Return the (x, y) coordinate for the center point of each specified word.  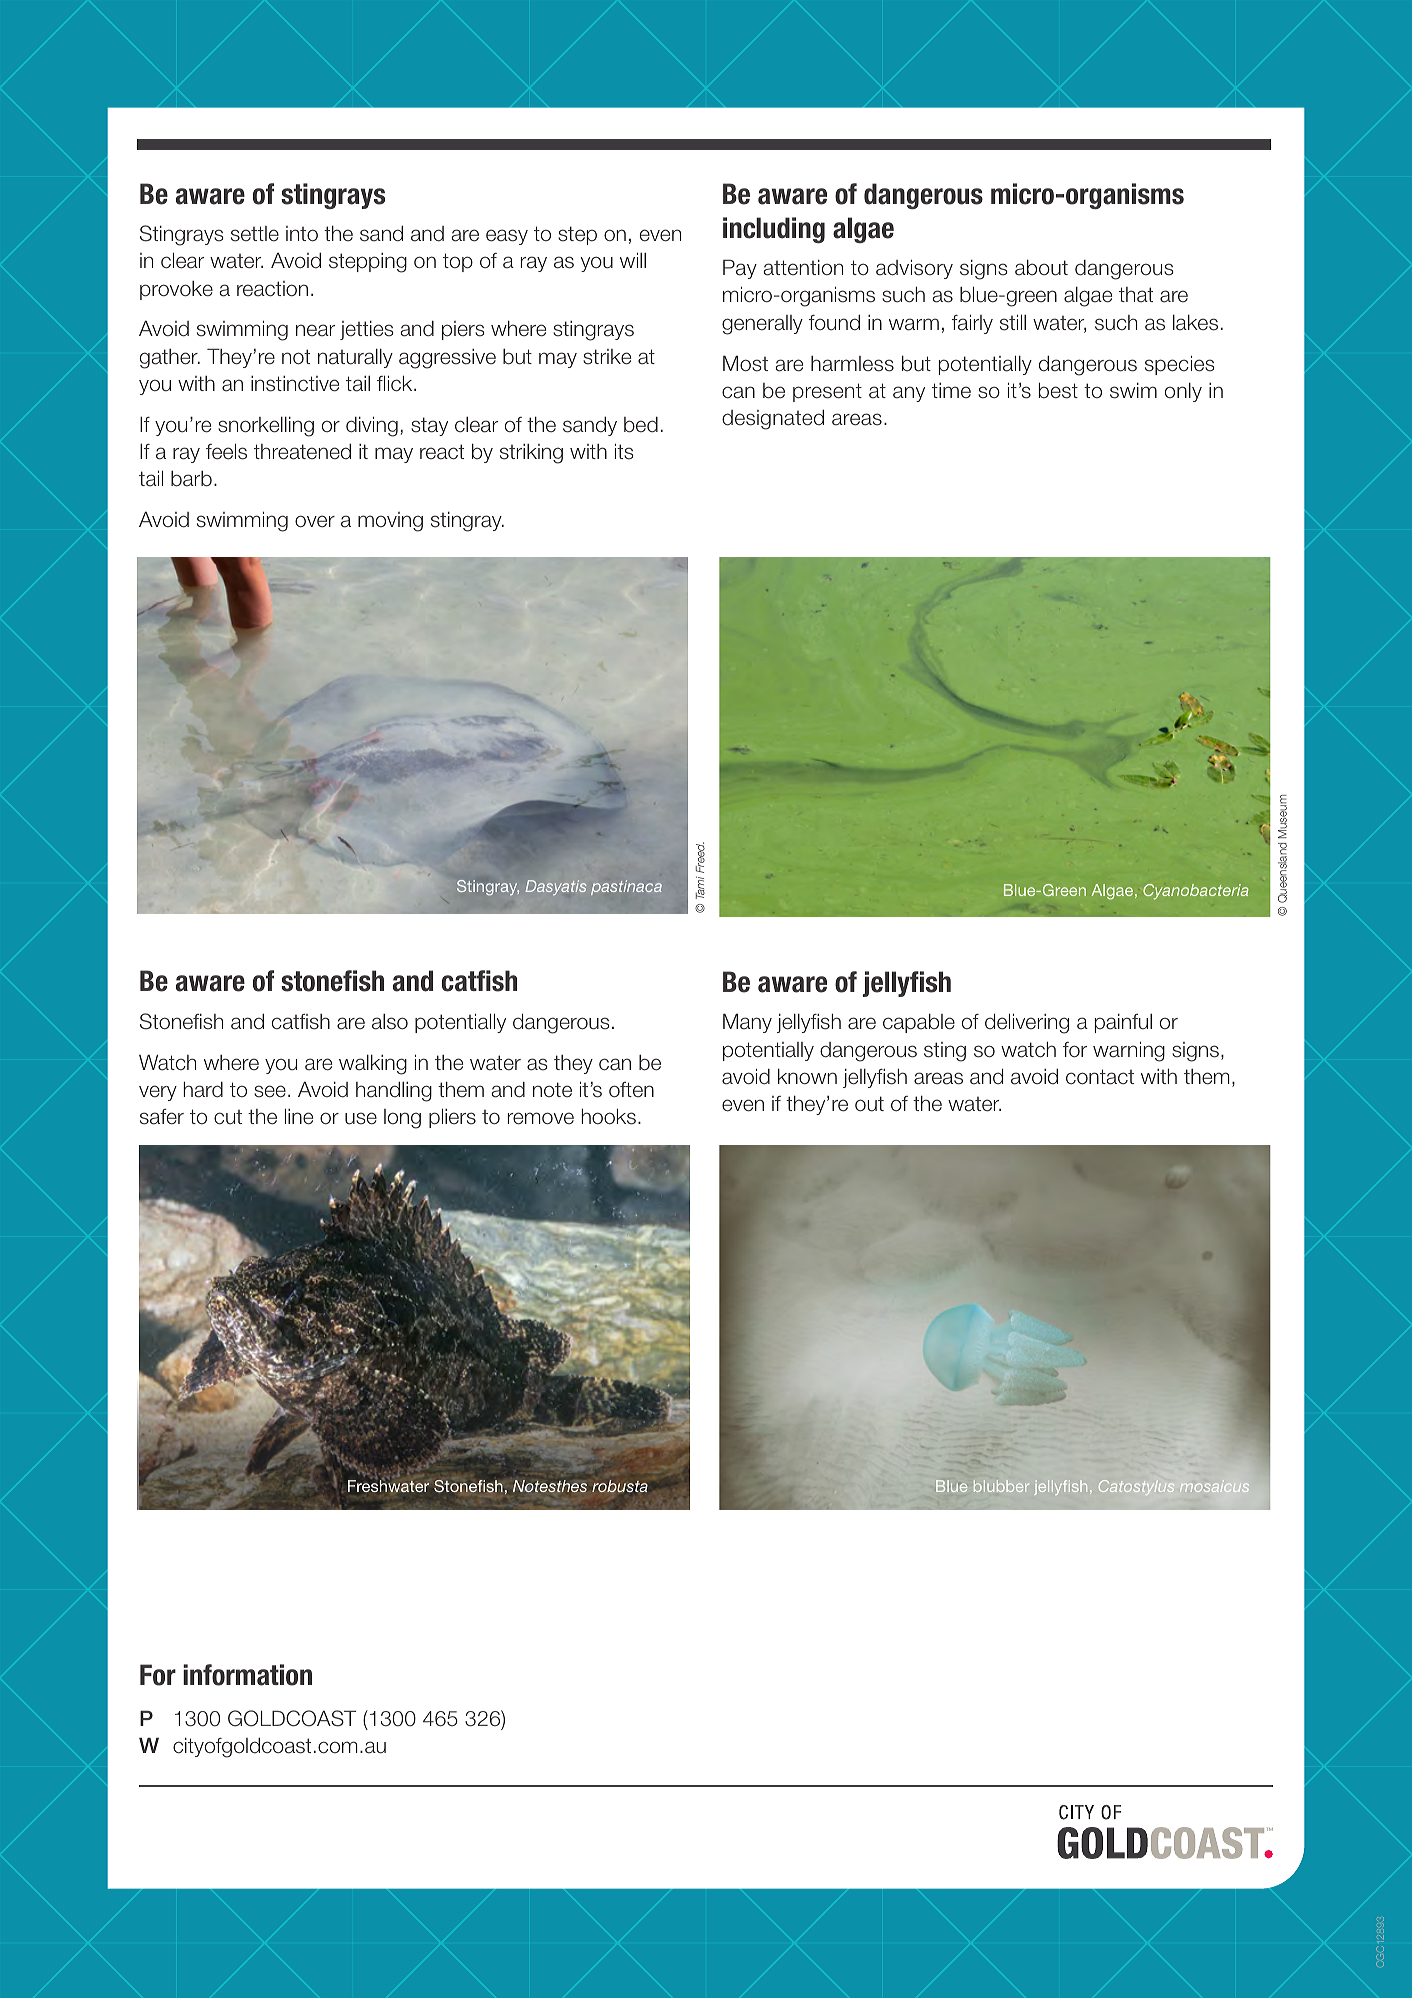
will (633, 260)
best (1058, 390)
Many (747, 1023)
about (1041, 267)
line (299, 1116)
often (631, 1090)
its (624, 451)
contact (1100, 1077)
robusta (620, 1486)
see (270, 1091)
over (315, 521)
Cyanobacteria (1196, 892)
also (390, 1022)
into (302, 234)
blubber (1001, 1486)
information (247, 1675)
